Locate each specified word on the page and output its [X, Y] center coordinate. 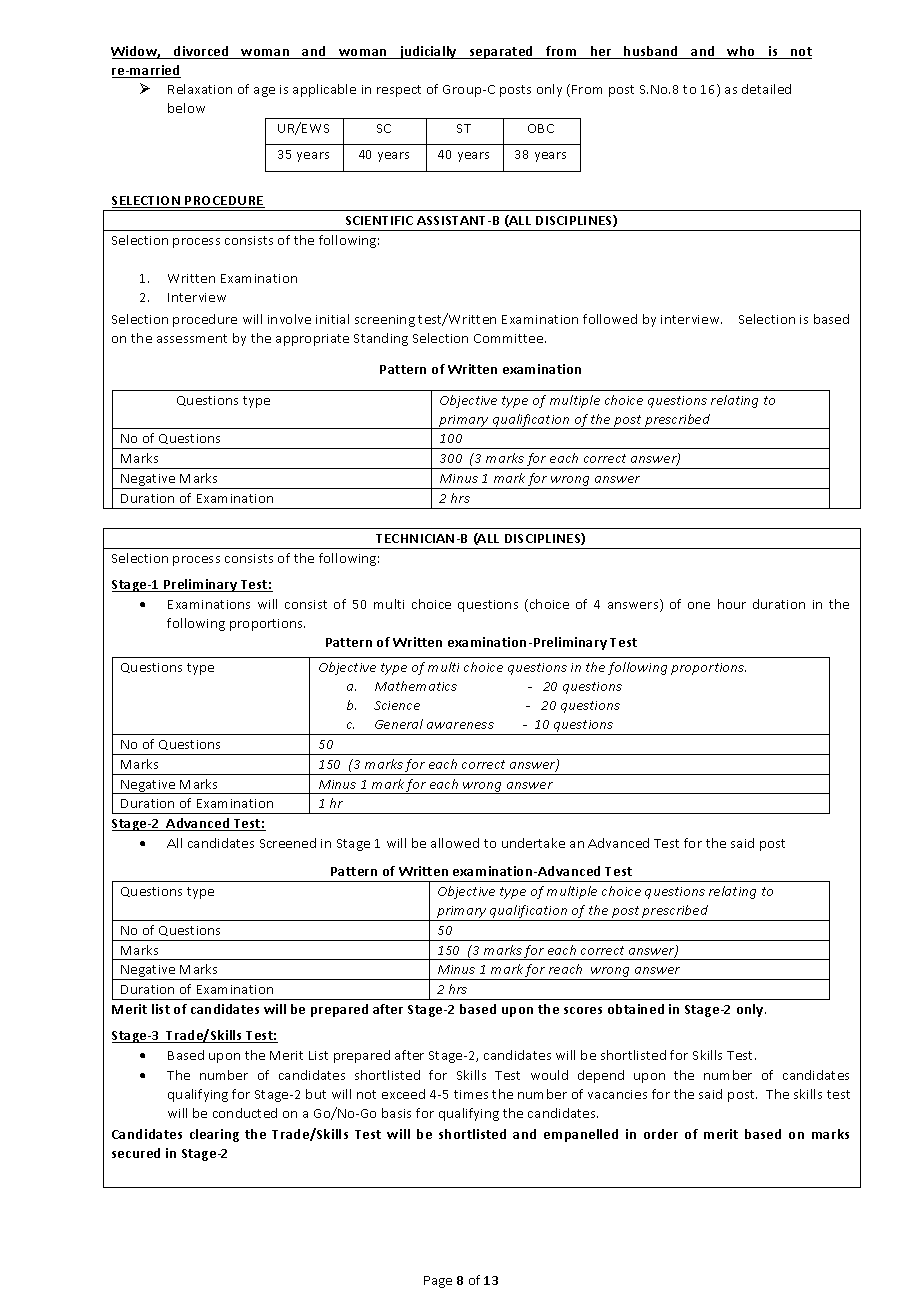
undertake [533, 843]
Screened [288, 843]
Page [438, 1282]
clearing [214, 1135]
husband [651, 52]
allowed [455, 843]
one [699, 605]
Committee [510, 338]
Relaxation [200, 89]
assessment [192, 338]
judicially [428, 52]
